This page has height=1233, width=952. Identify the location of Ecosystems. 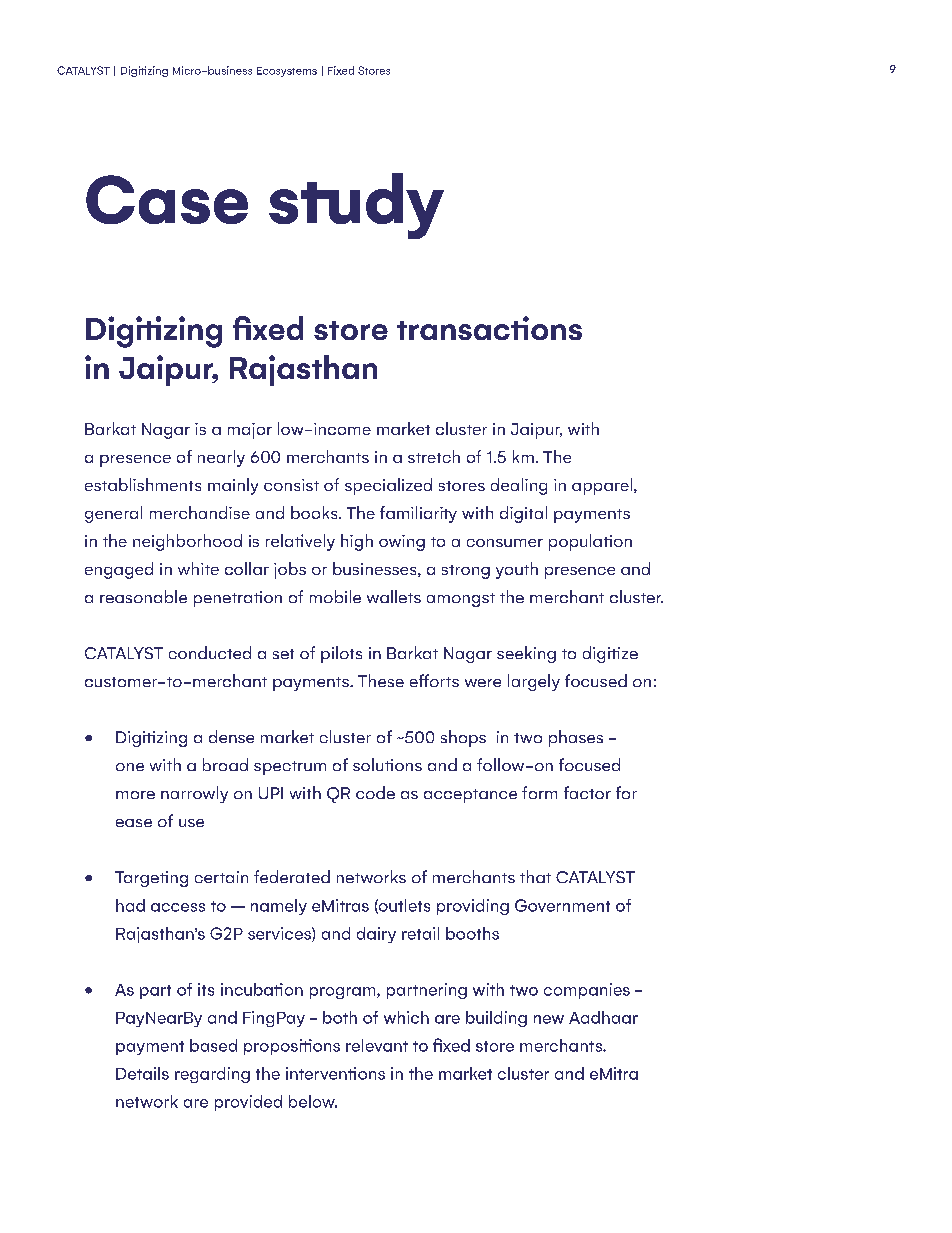
(287, 72).
